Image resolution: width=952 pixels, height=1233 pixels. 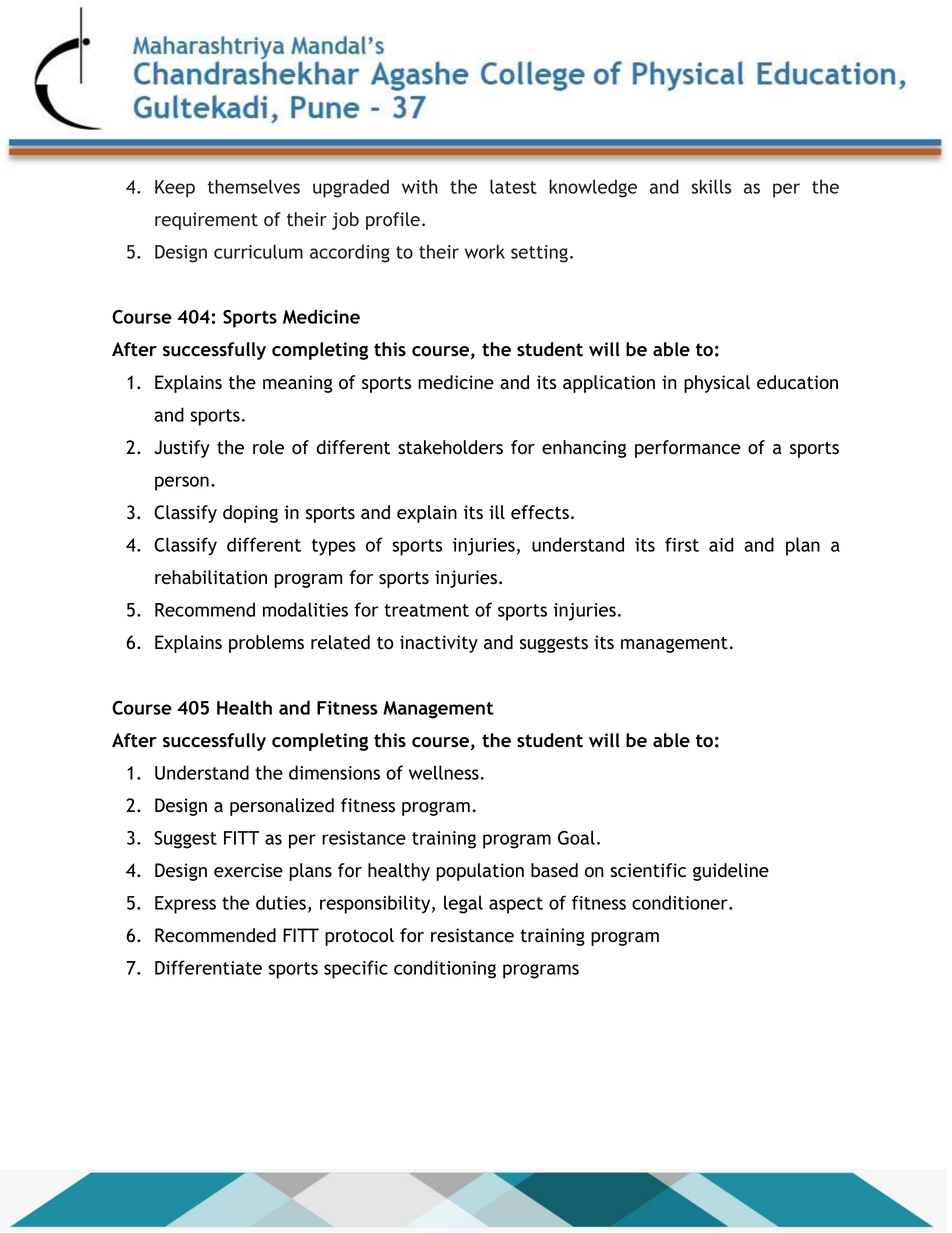 I want to click on problems, so click(x=266, y=644).
